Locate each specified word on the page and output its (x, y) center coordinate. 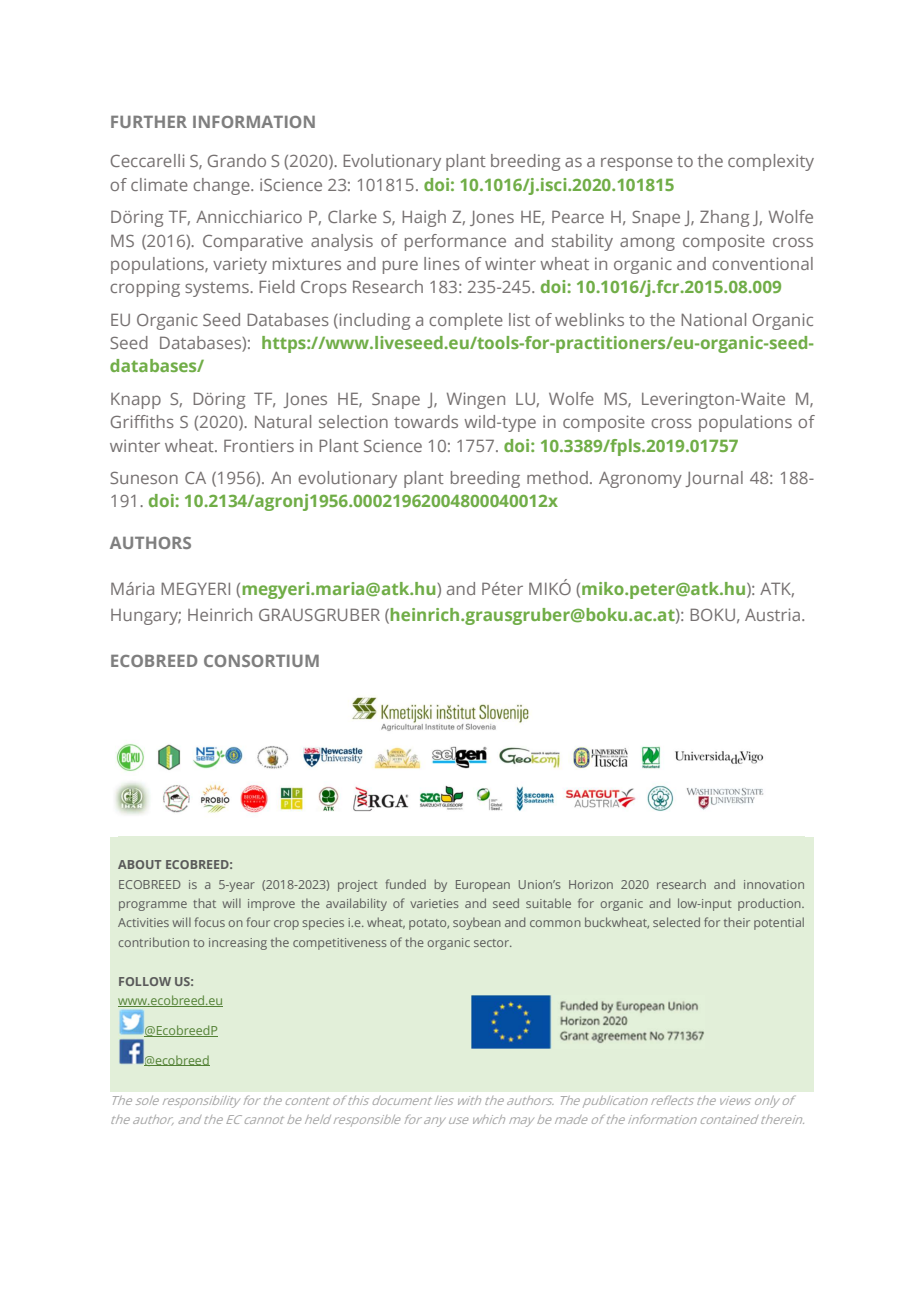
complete (466, 321)
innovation (774, 884)
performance (455, 242)
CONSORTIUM (261, 661)
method (557, 477)
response (637, 164)
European (483, 886)
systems (218, 289)
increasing (238, 944)
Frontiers (259, 445)
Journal (714, 479)
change (222, 186)
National (713, 319)
